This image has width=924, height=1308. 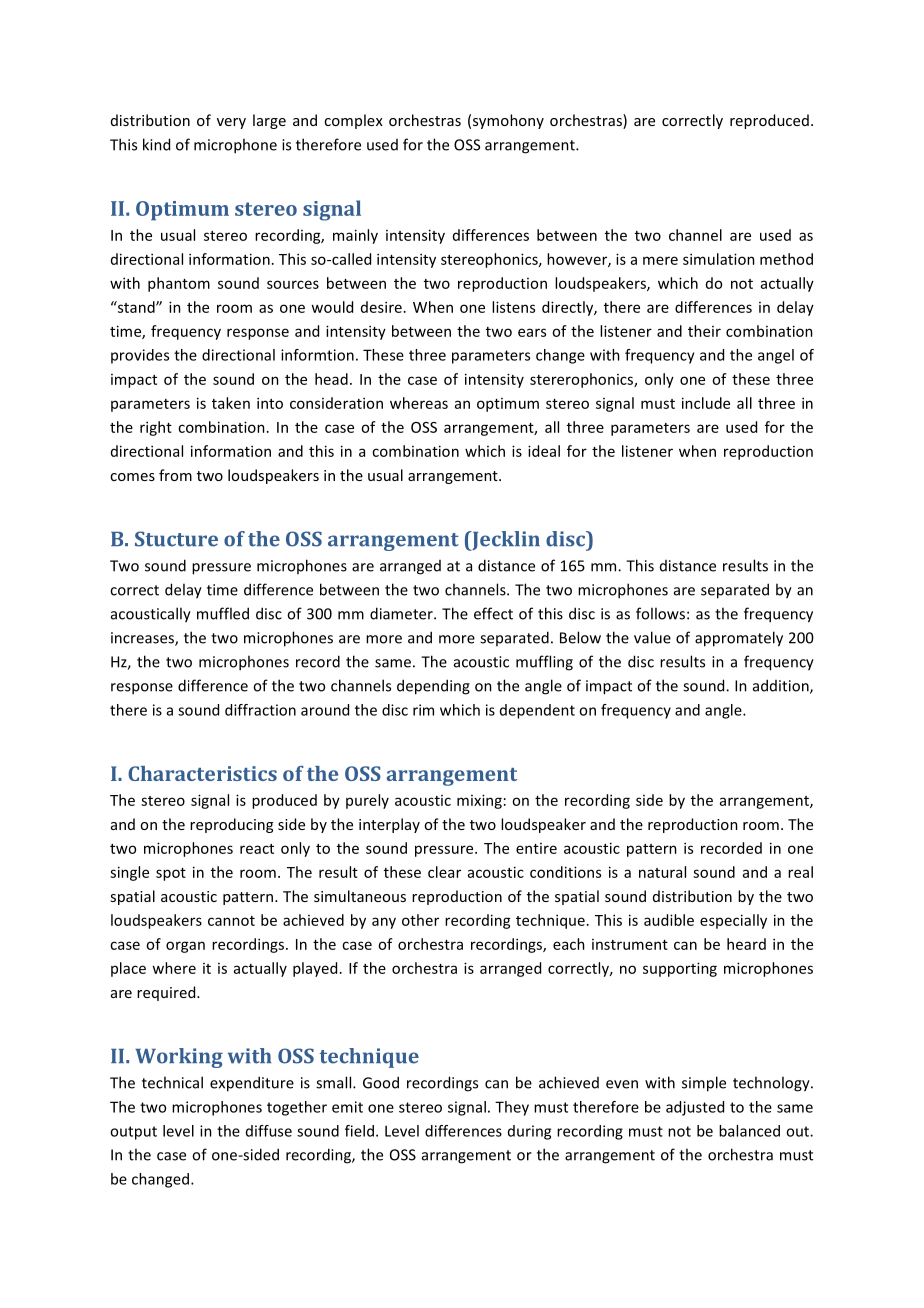 What do you see at coordinates (223, 613) in the image?
I see `muffled` at bounding box center [223, 613].
